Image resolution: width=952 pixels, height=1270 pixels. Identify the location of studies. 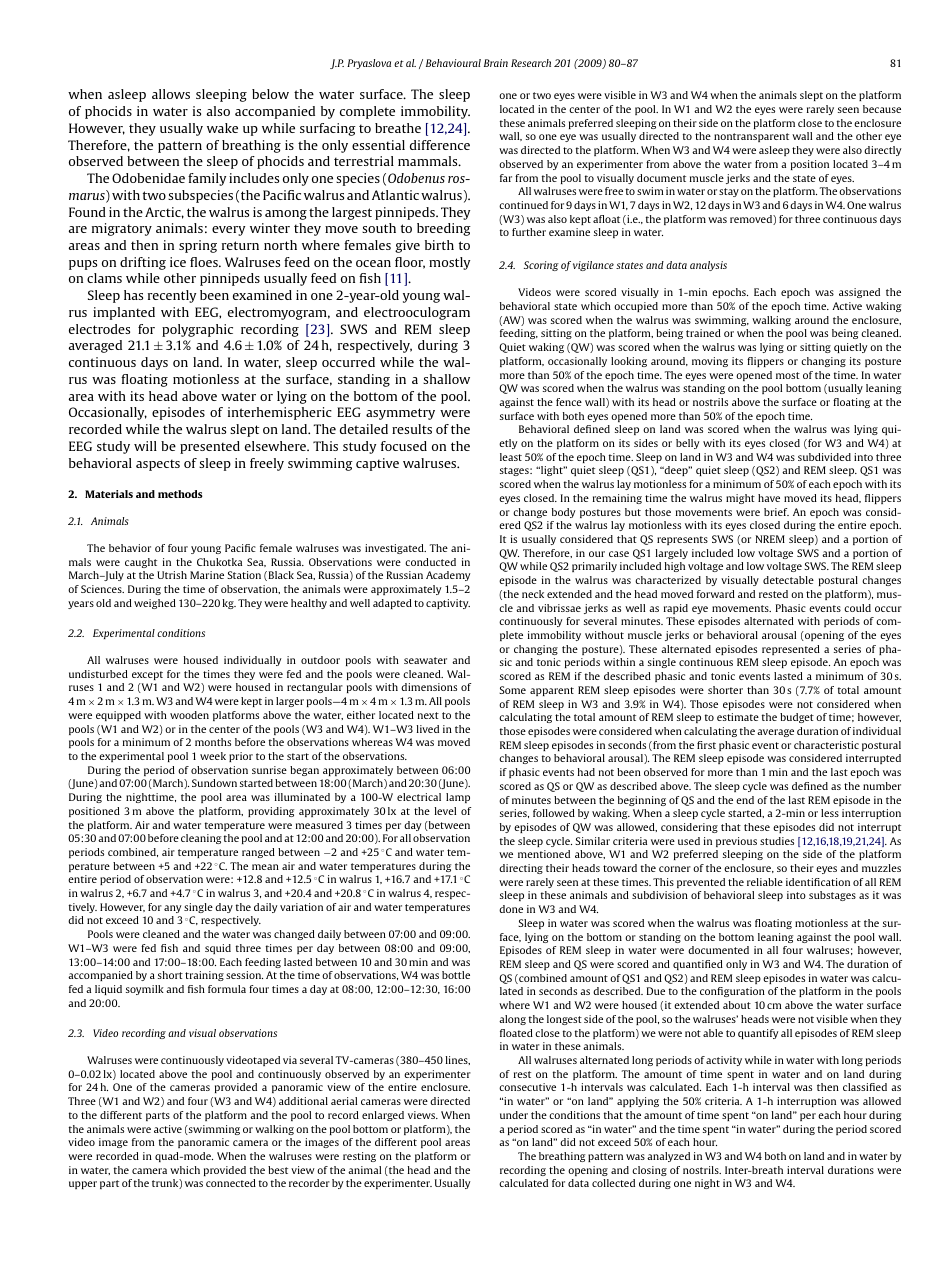
(777, 841).
